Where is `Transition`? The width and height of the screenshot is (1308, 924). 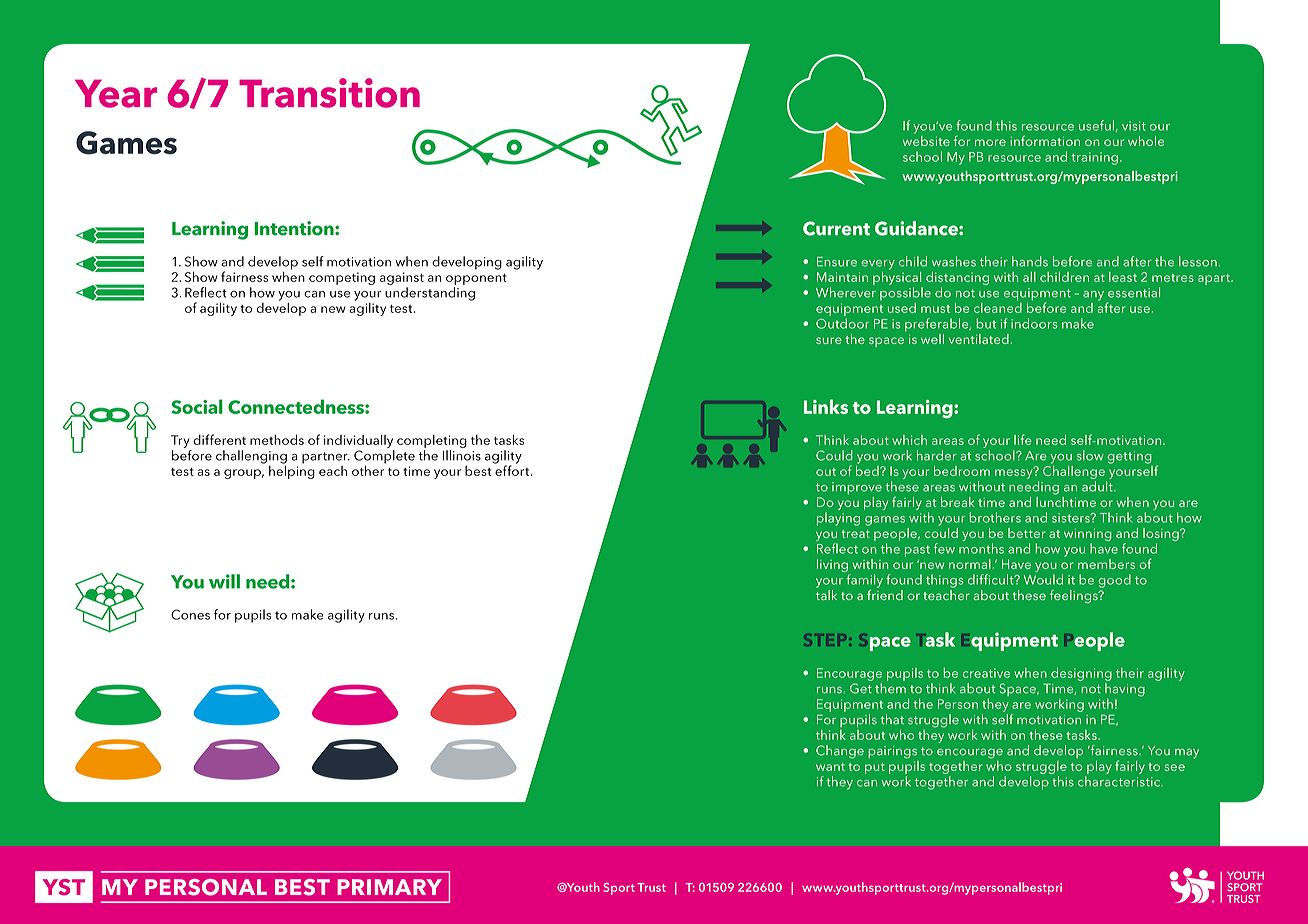
Transition is located at coordinates (329, 93).
